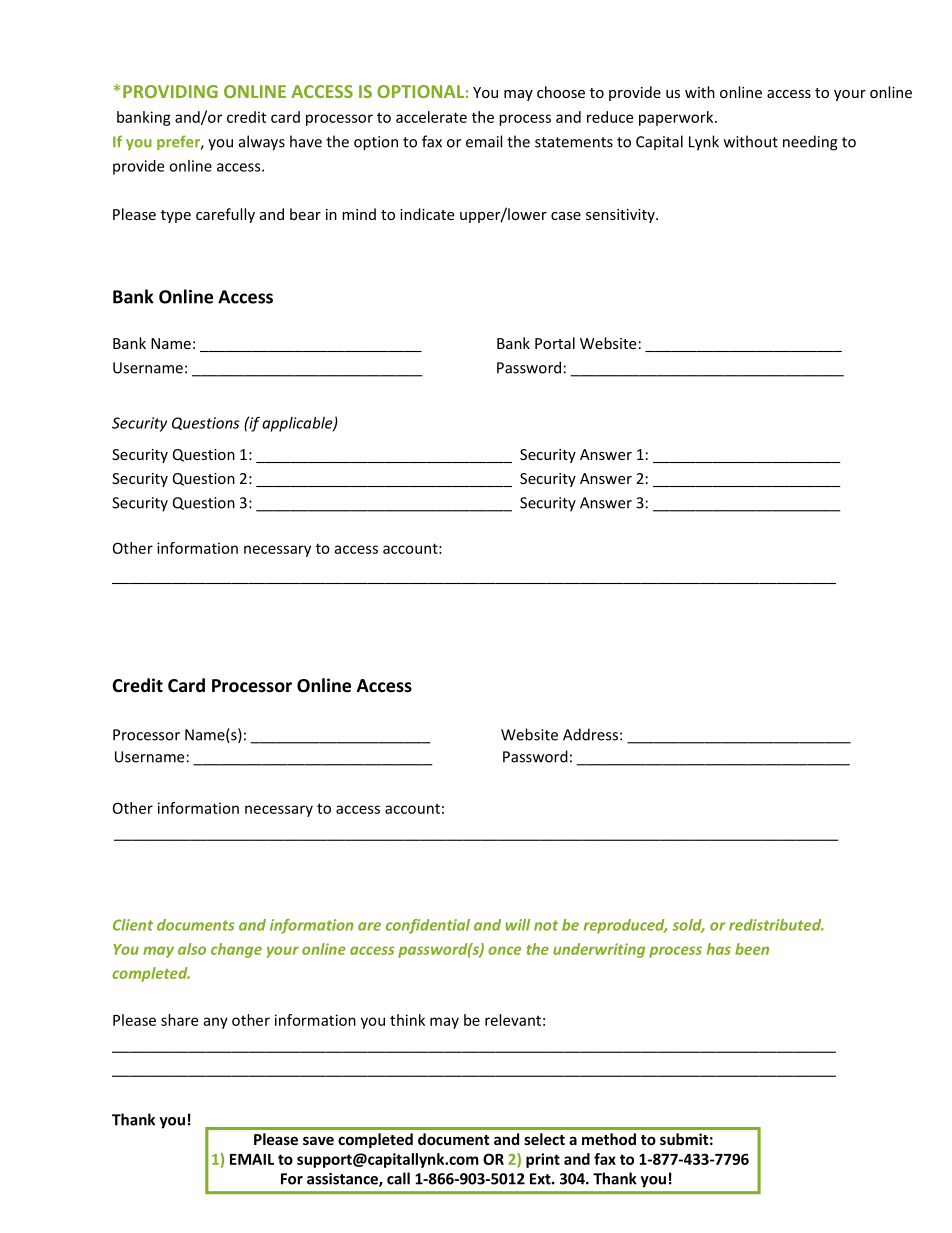 The width and height of the page is (952, 1233). Describe the element at coordinates (262, 143) in the page. I see `always` at that location.
